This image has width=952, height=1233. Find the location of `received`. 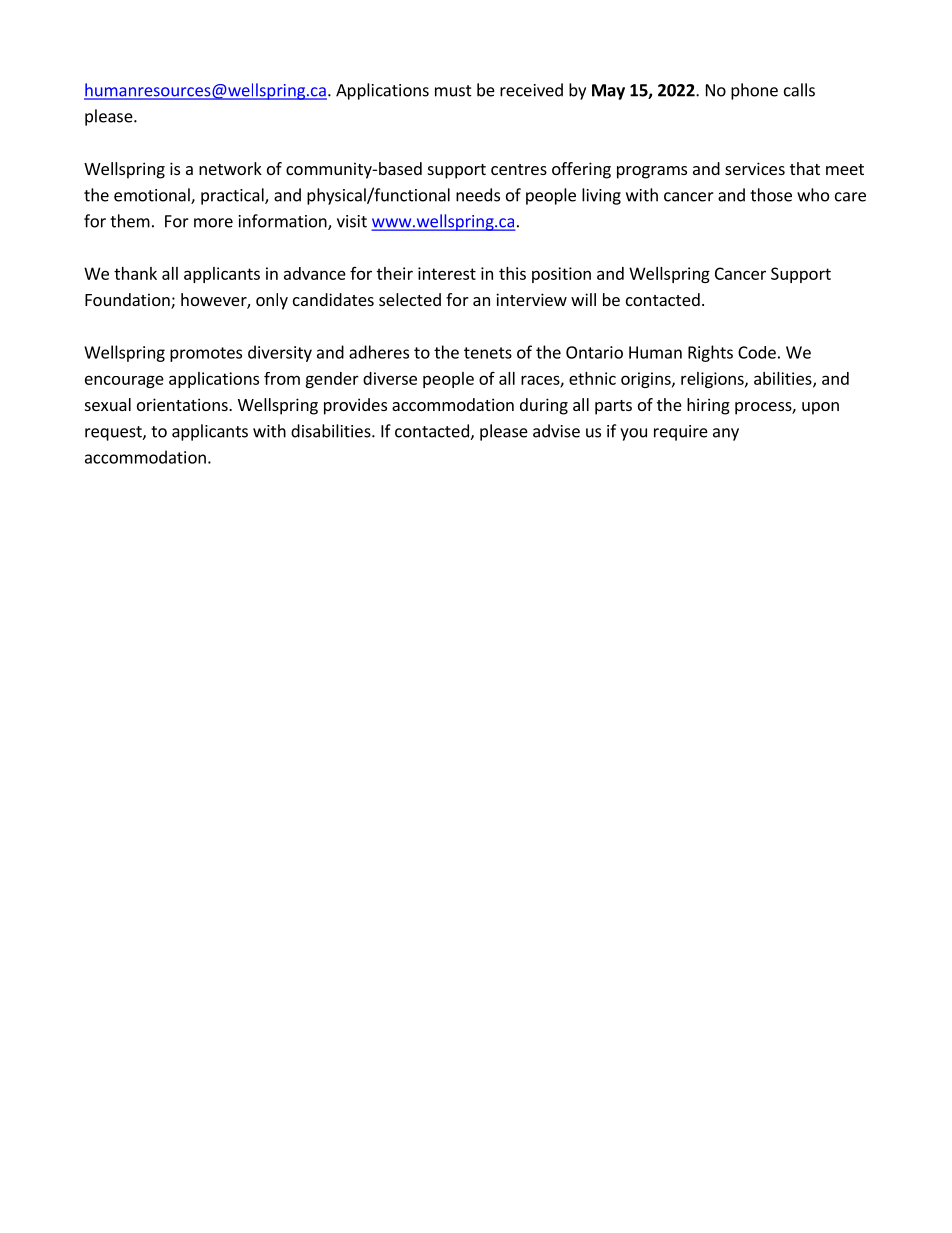

received is located at coordinates (531, 90).
